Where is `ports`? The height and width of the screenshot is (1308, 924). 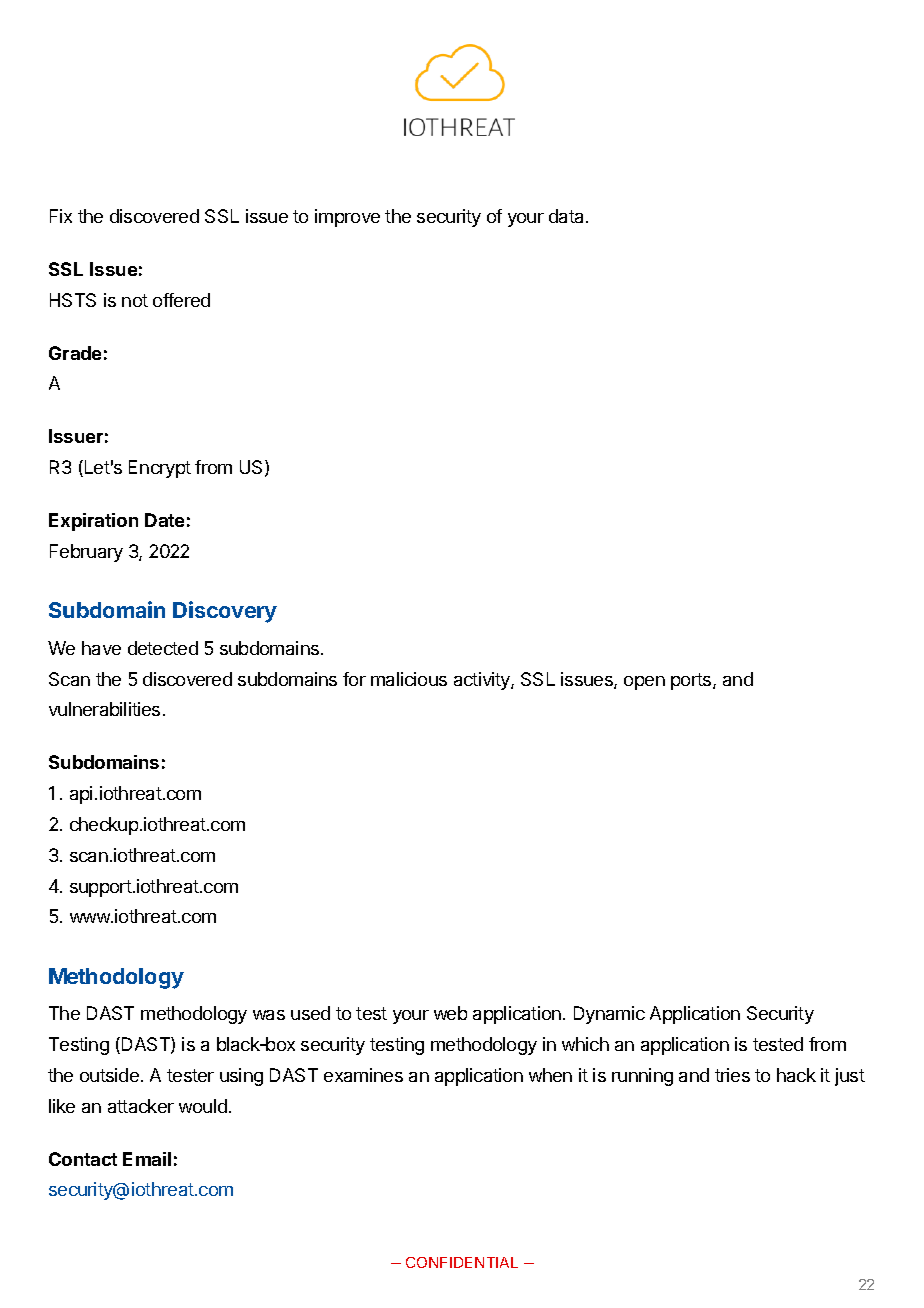 ports is located at coordinates (692, 681).
